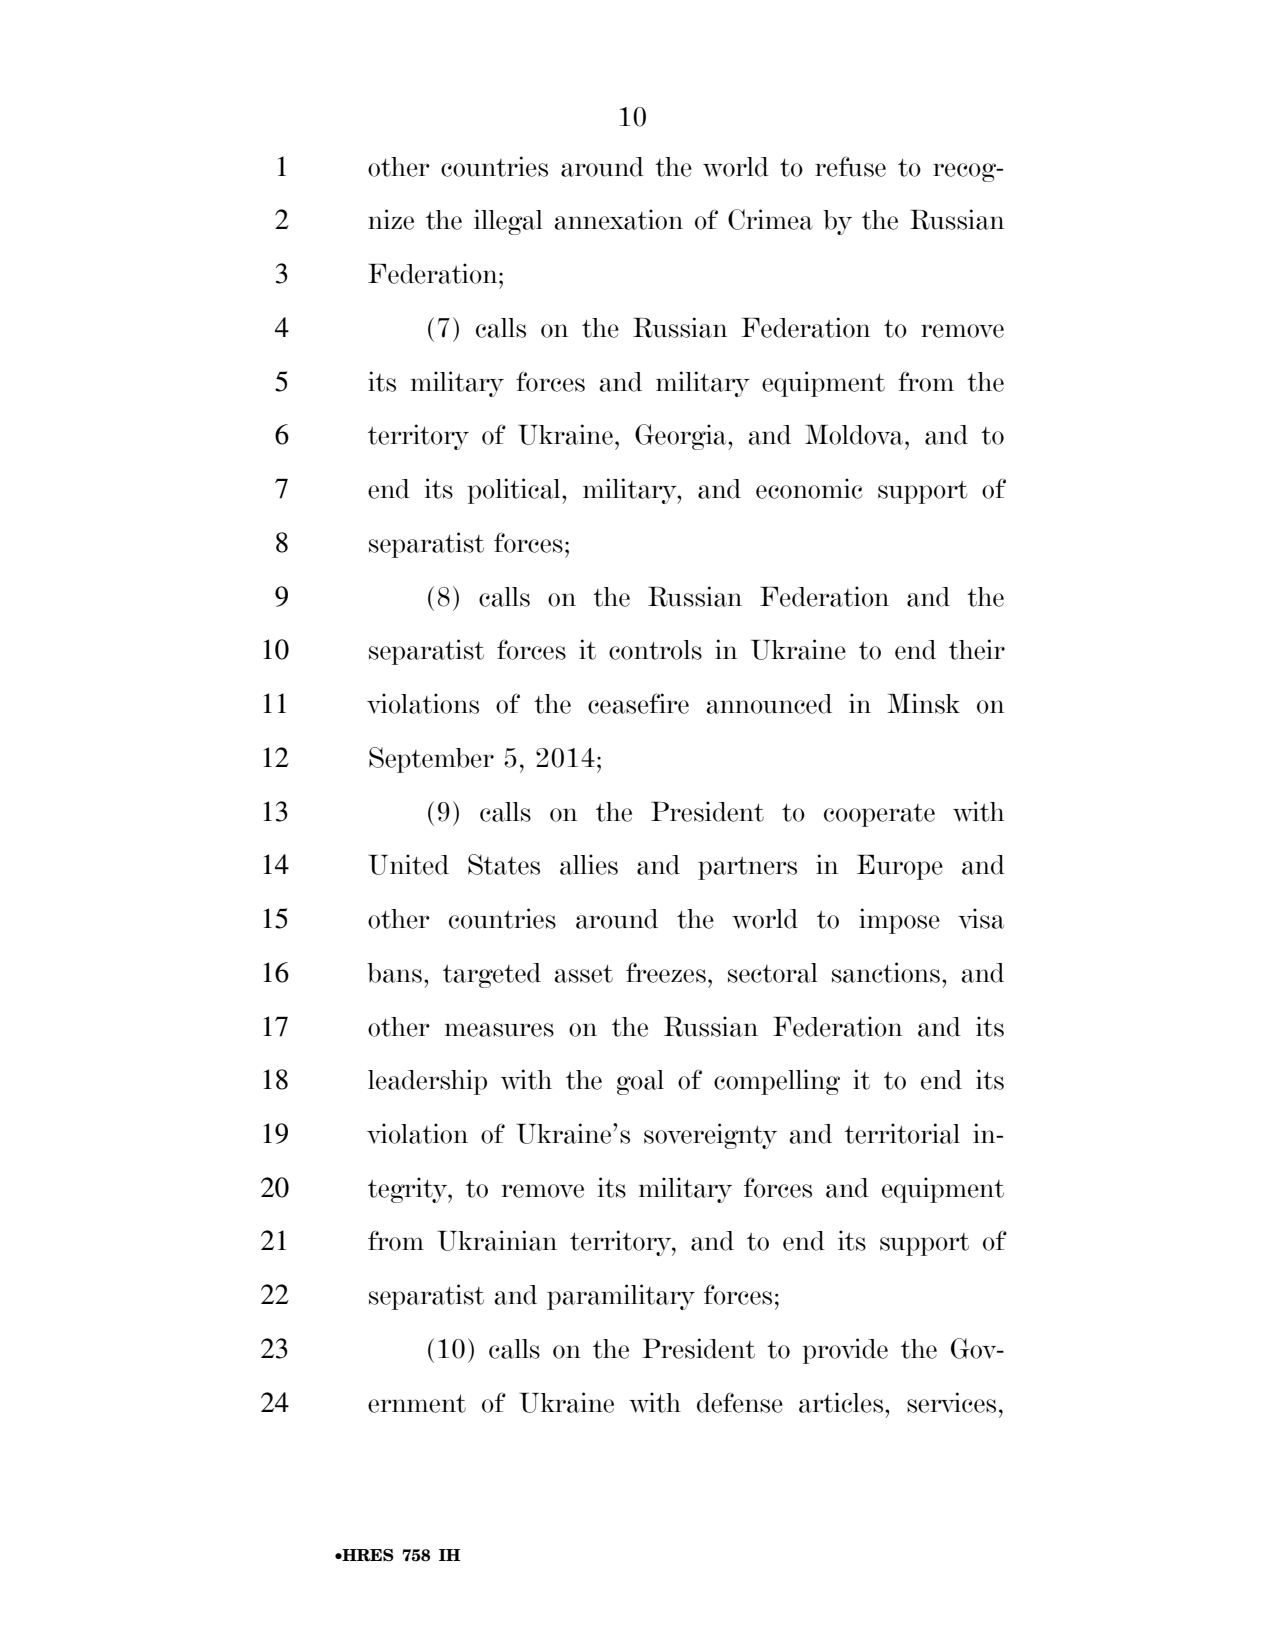 This screenshot has width=1265, height=1637. Describe the element at coordinates (618, 219) in the screenshot. I see `annexation` at that location.
